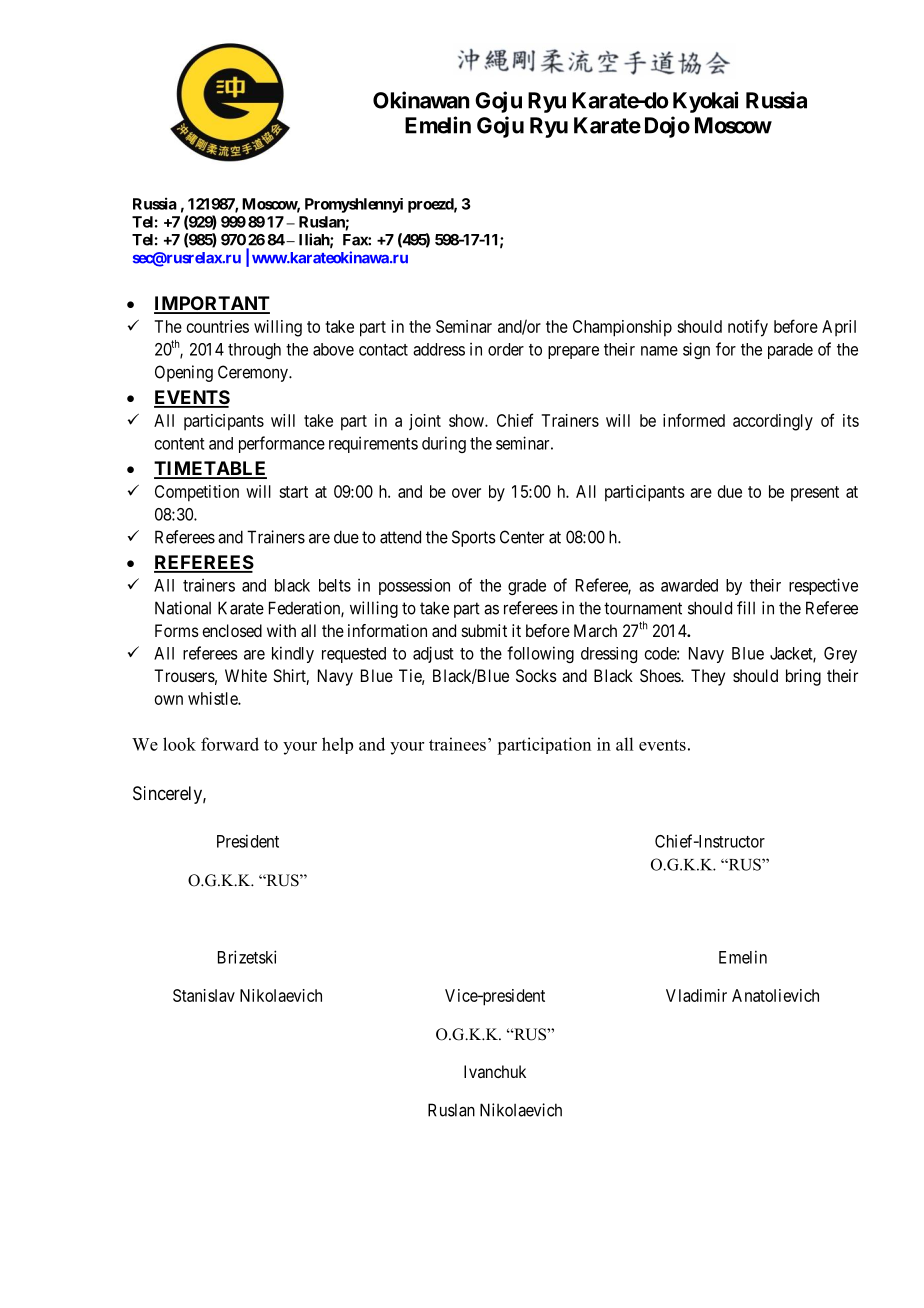 The image size is (924, 1308). I want to click on Socks, so click(536, 675).
